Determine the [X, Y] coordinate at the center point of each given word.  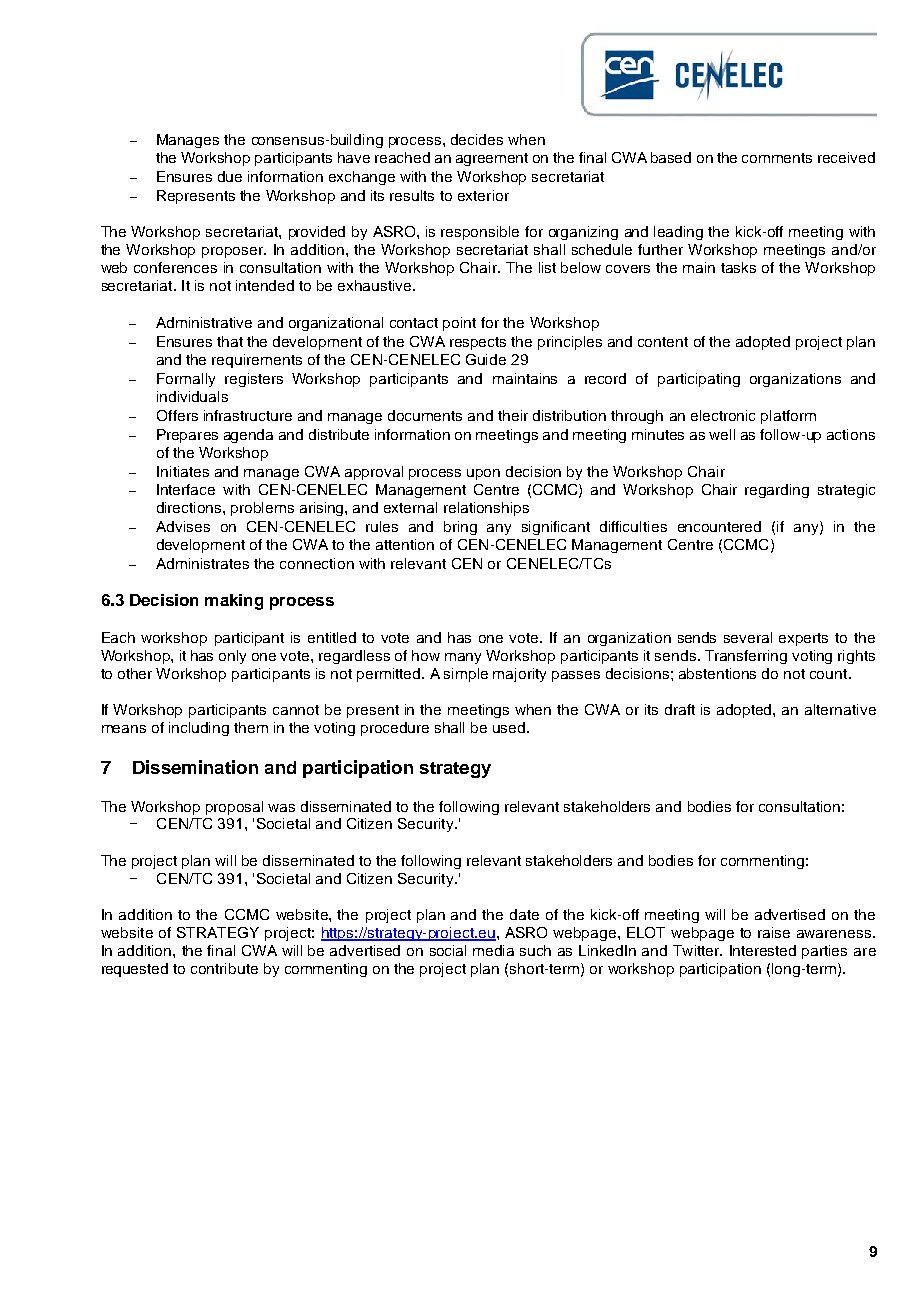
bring [460, 528]
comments [777, 158]
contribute [224, 968]
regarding [777, 491]
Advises [183, 526]
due [230, 176]
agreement [492, 159]
